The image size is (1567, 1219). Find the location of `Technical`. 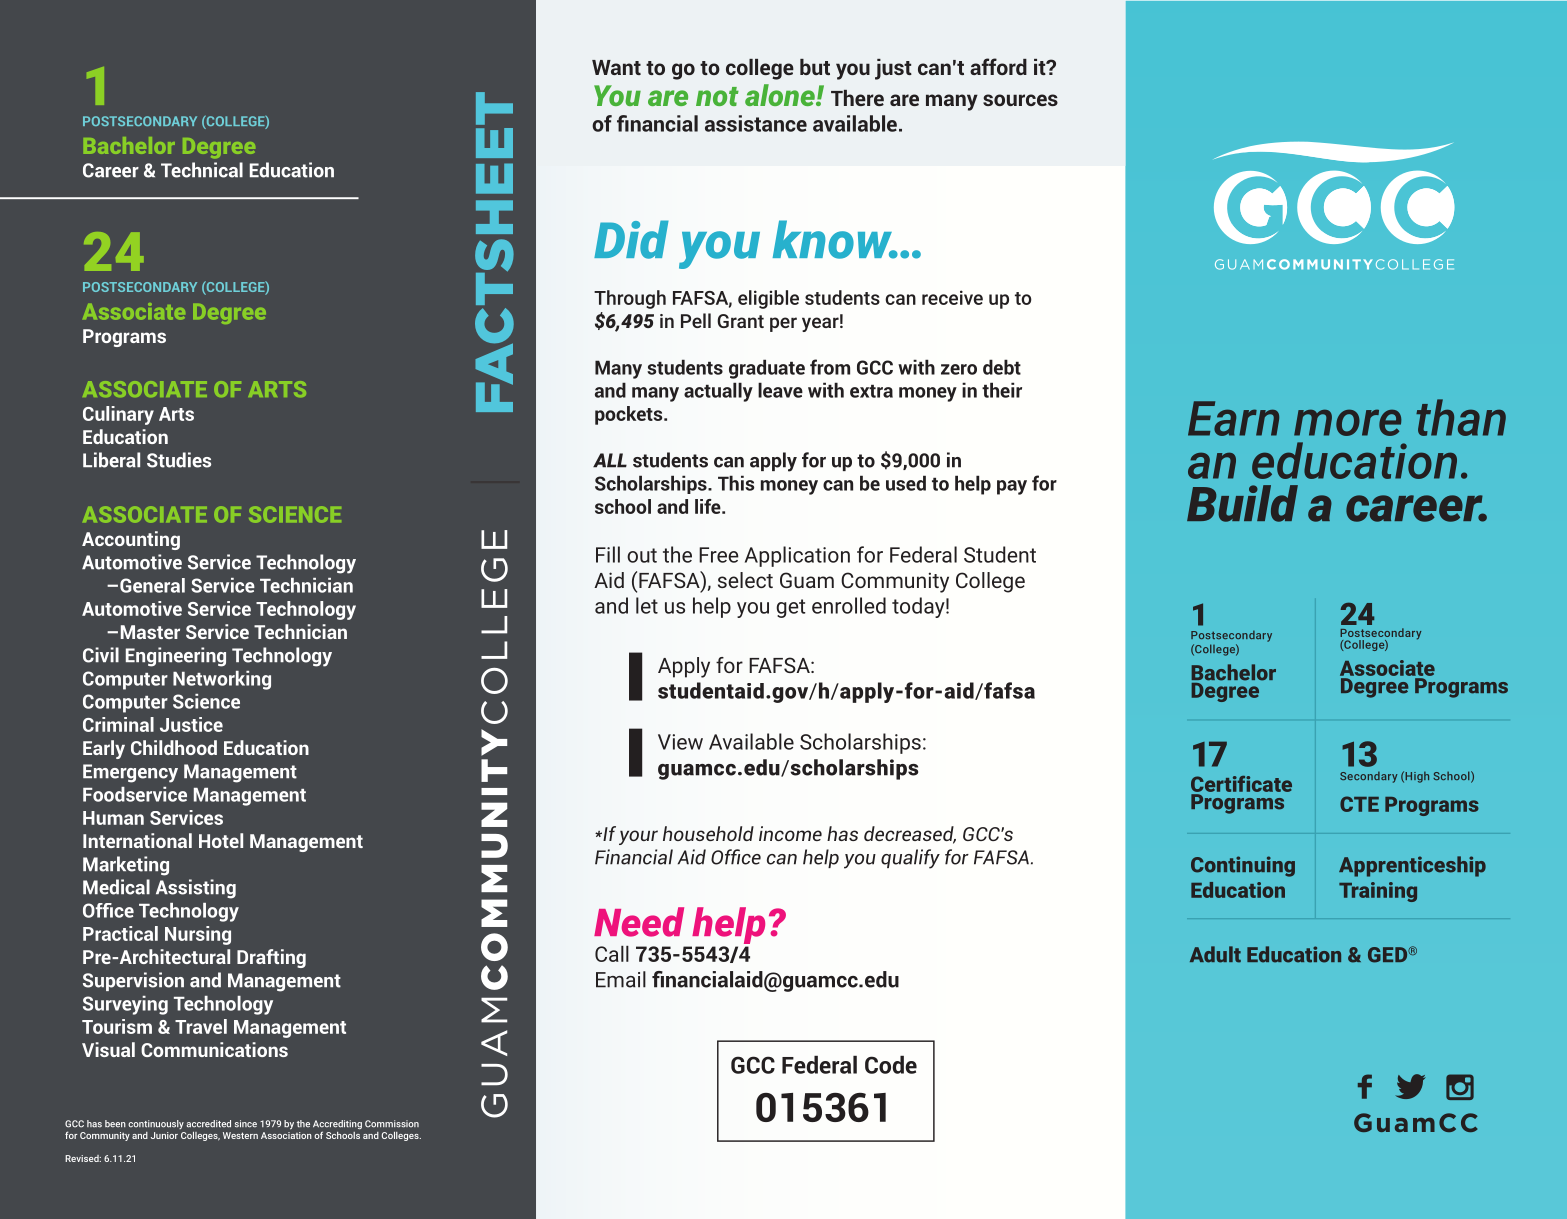

Technical is located at coordinates (202, 170).
